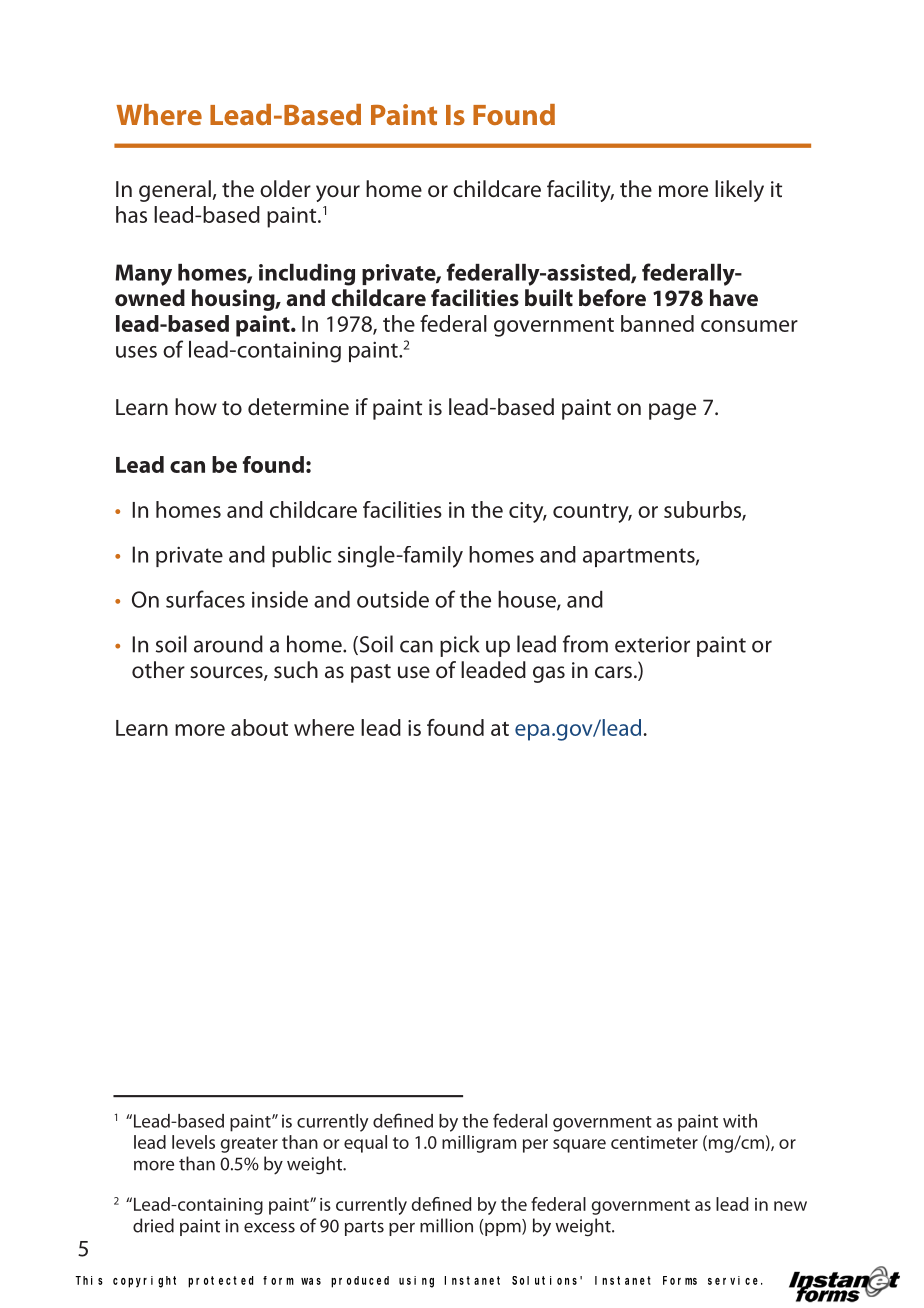 The image size is (924, 1308). Describe the element at coordinates (338, 193) in the screenshot. I see `your` at that location.
